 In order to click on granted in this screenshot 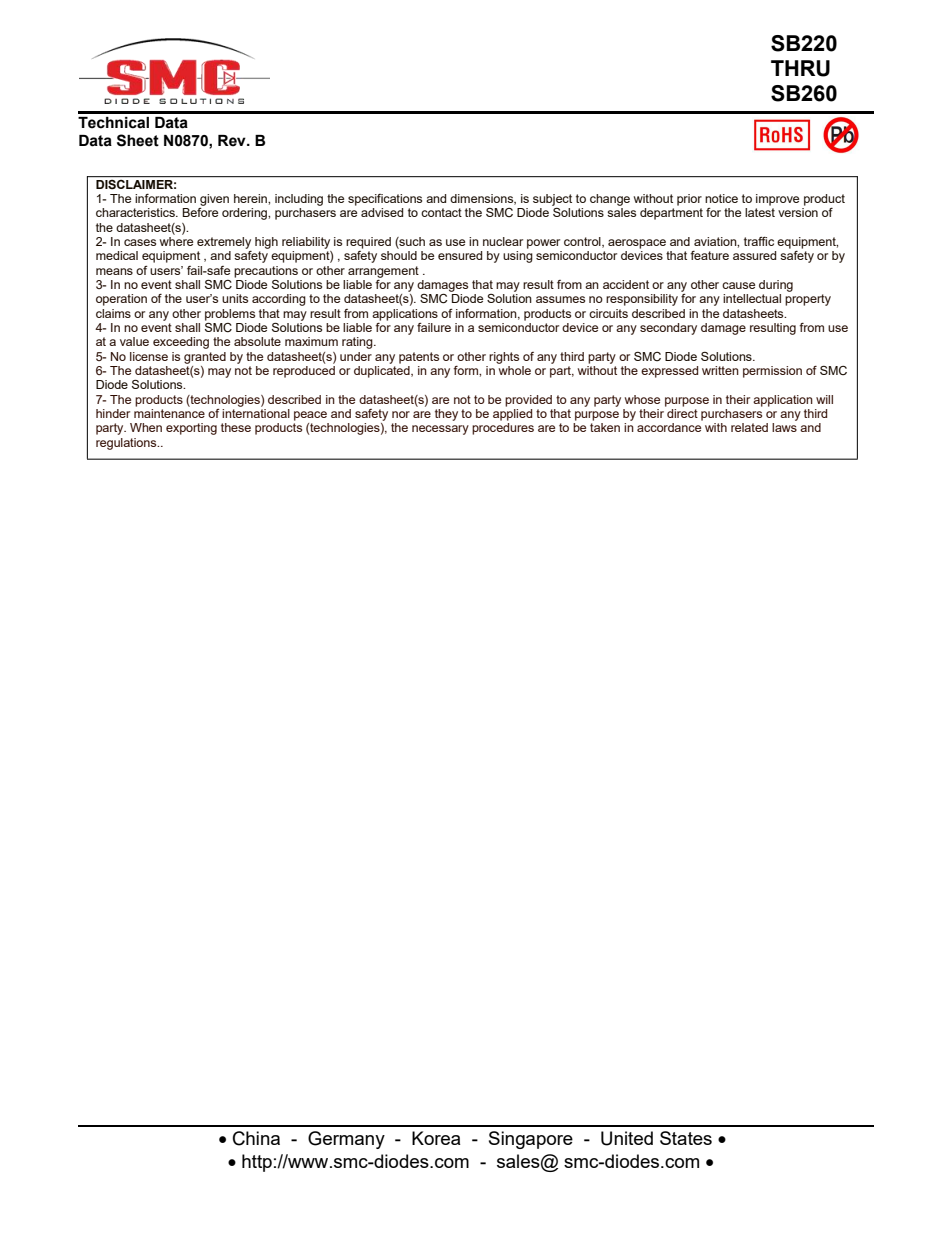, I will do `click(205, 358)`.
